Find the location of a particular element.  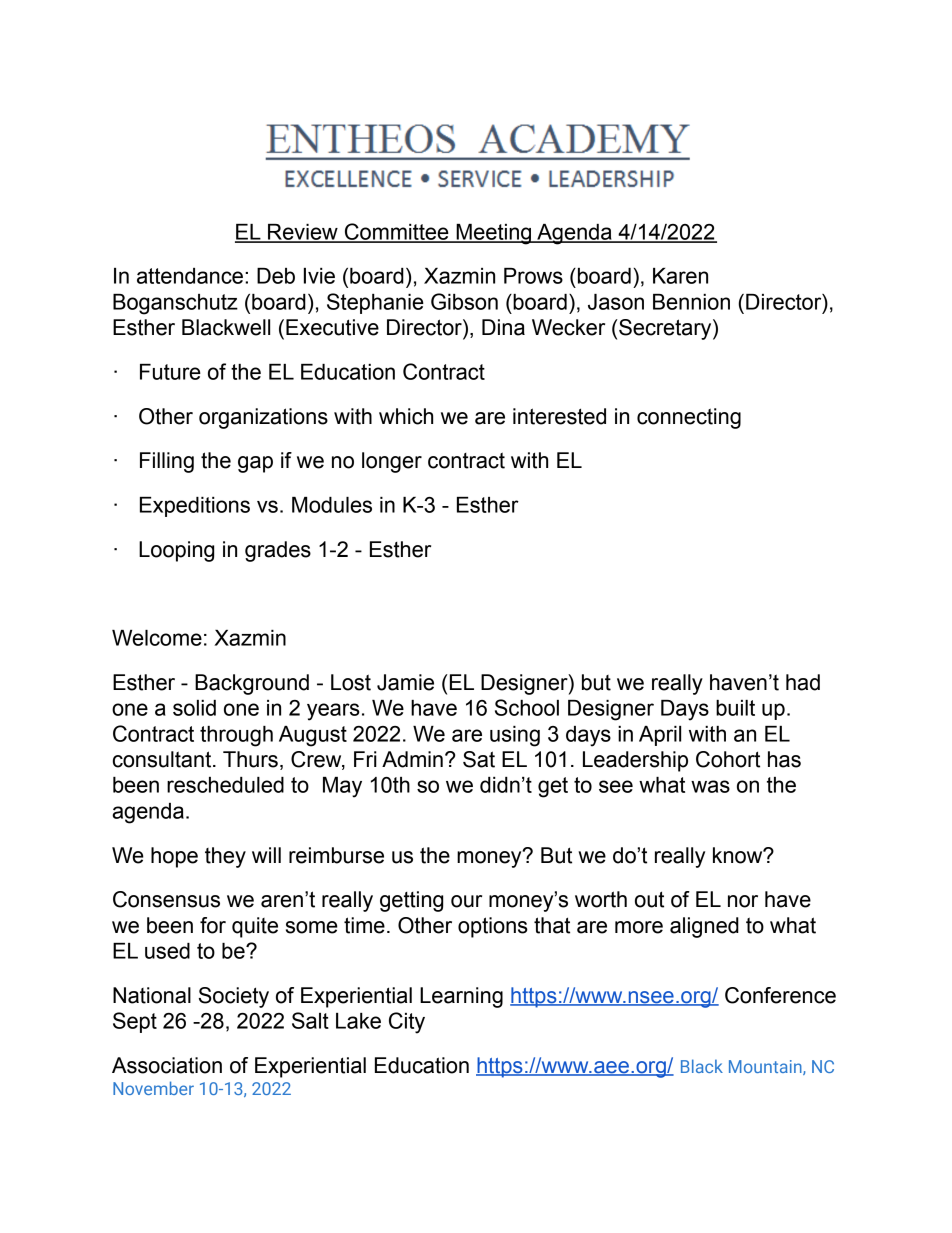

attendance is located at coordinates (190, 276).
